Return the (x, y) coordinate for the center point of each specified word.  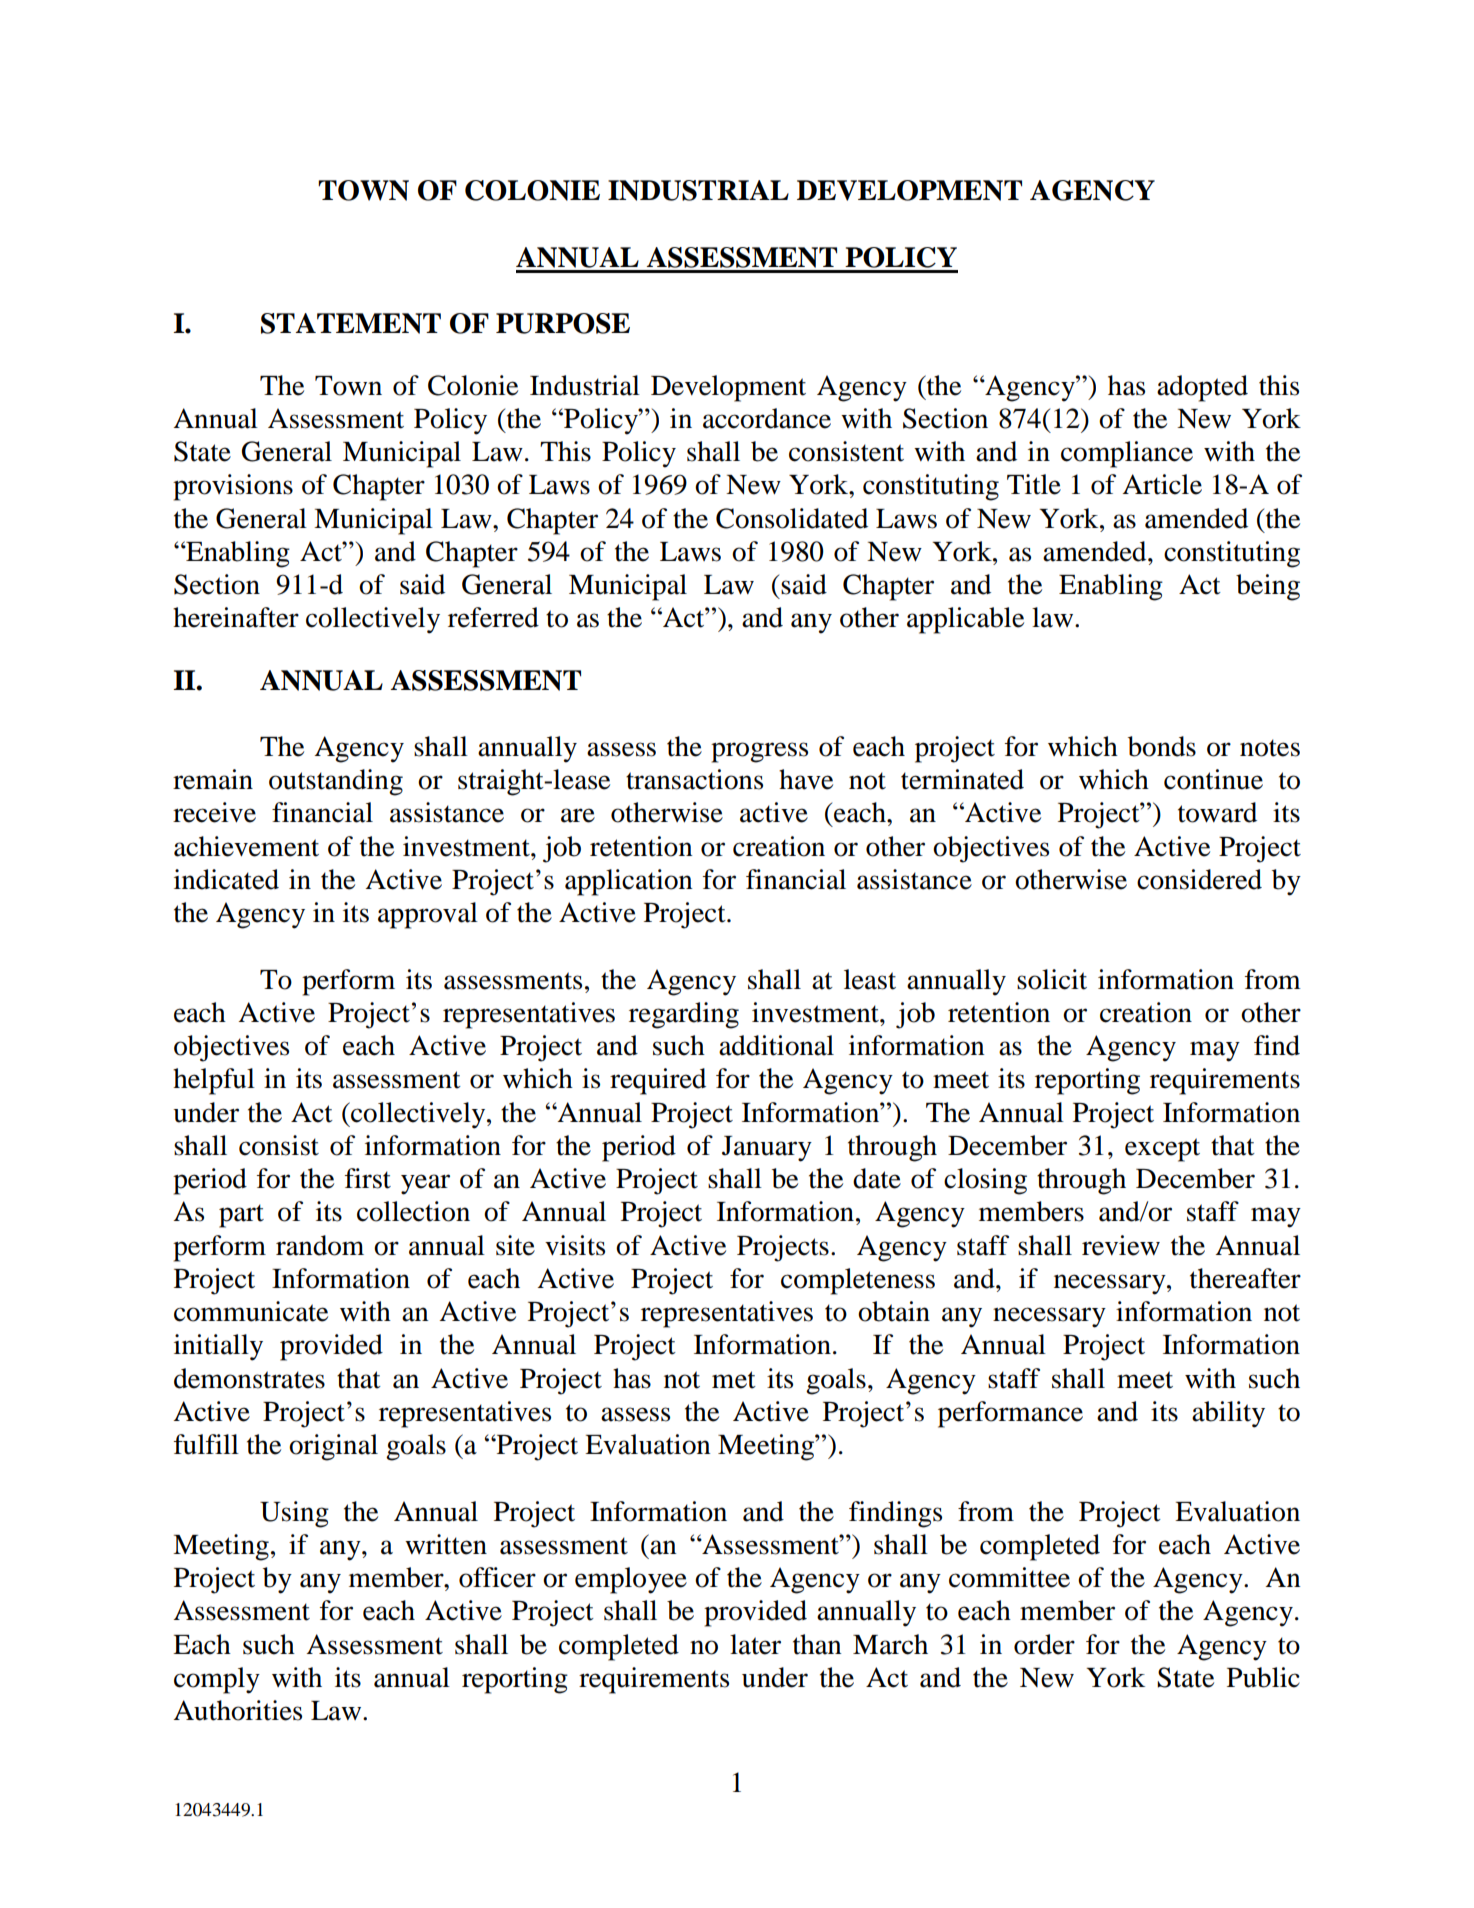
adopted (1202, 388)
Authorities (237, 1710)
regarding (684, 1015)
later (755, 1644)
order (1044, 1644)
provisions (233, 487)
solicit (1052, 979)
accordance (767, 418)
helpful (214, 1081)
